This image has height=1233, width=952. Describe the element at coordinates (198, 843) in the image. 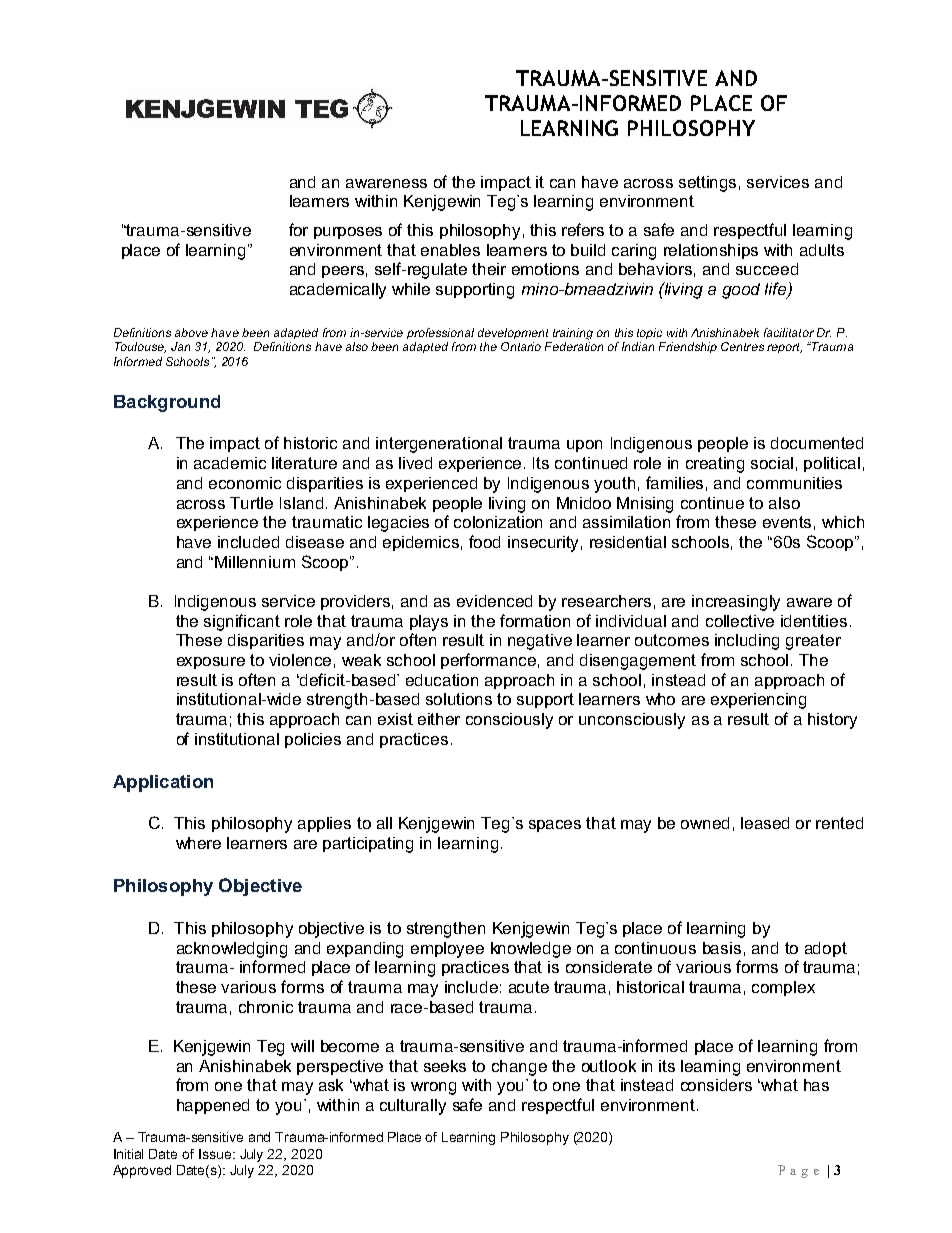

I see `where` at that location.
